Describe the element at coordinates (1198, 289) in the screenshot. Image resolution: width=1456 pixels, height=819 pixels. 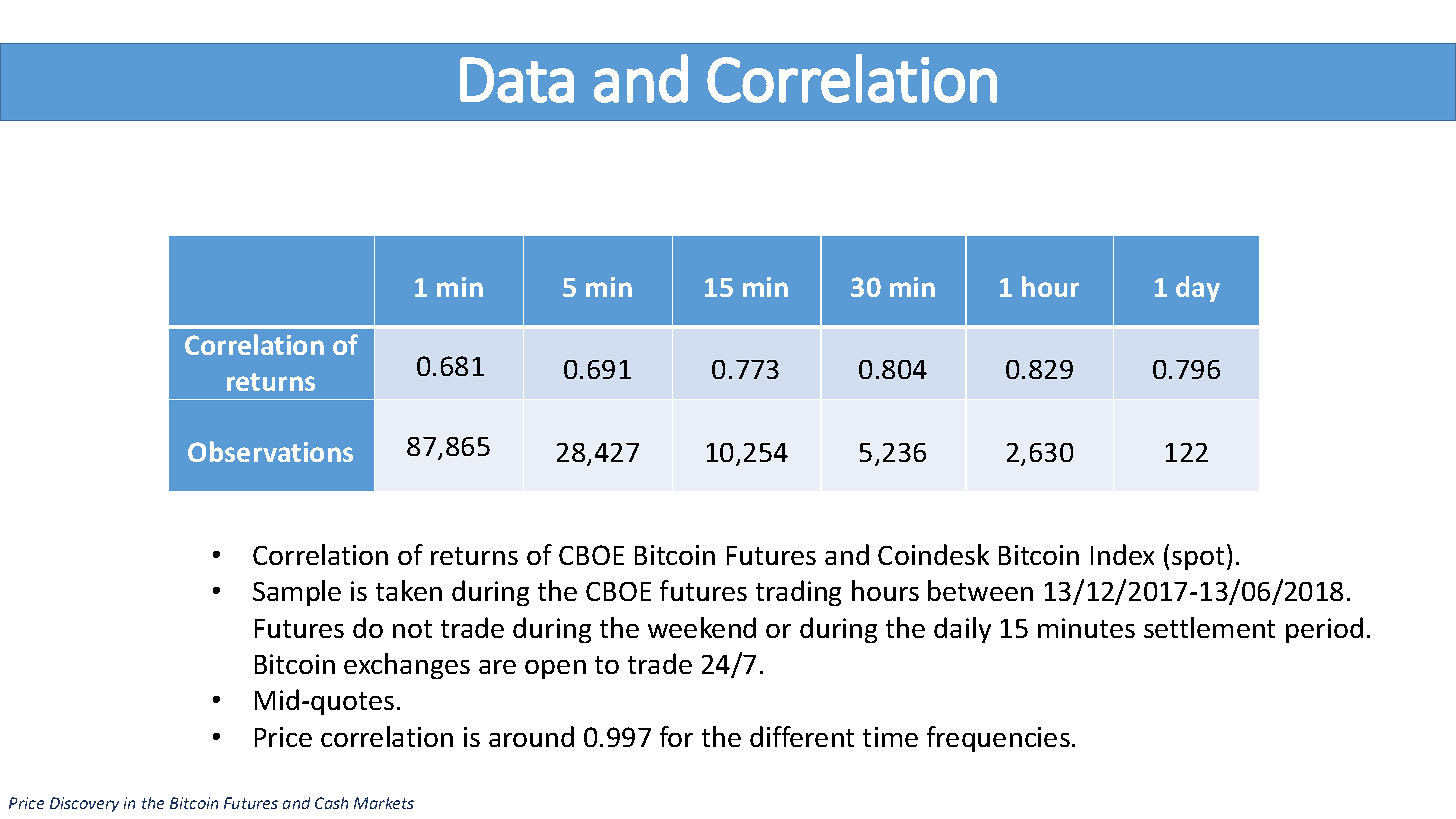
I see `day` at that location.
